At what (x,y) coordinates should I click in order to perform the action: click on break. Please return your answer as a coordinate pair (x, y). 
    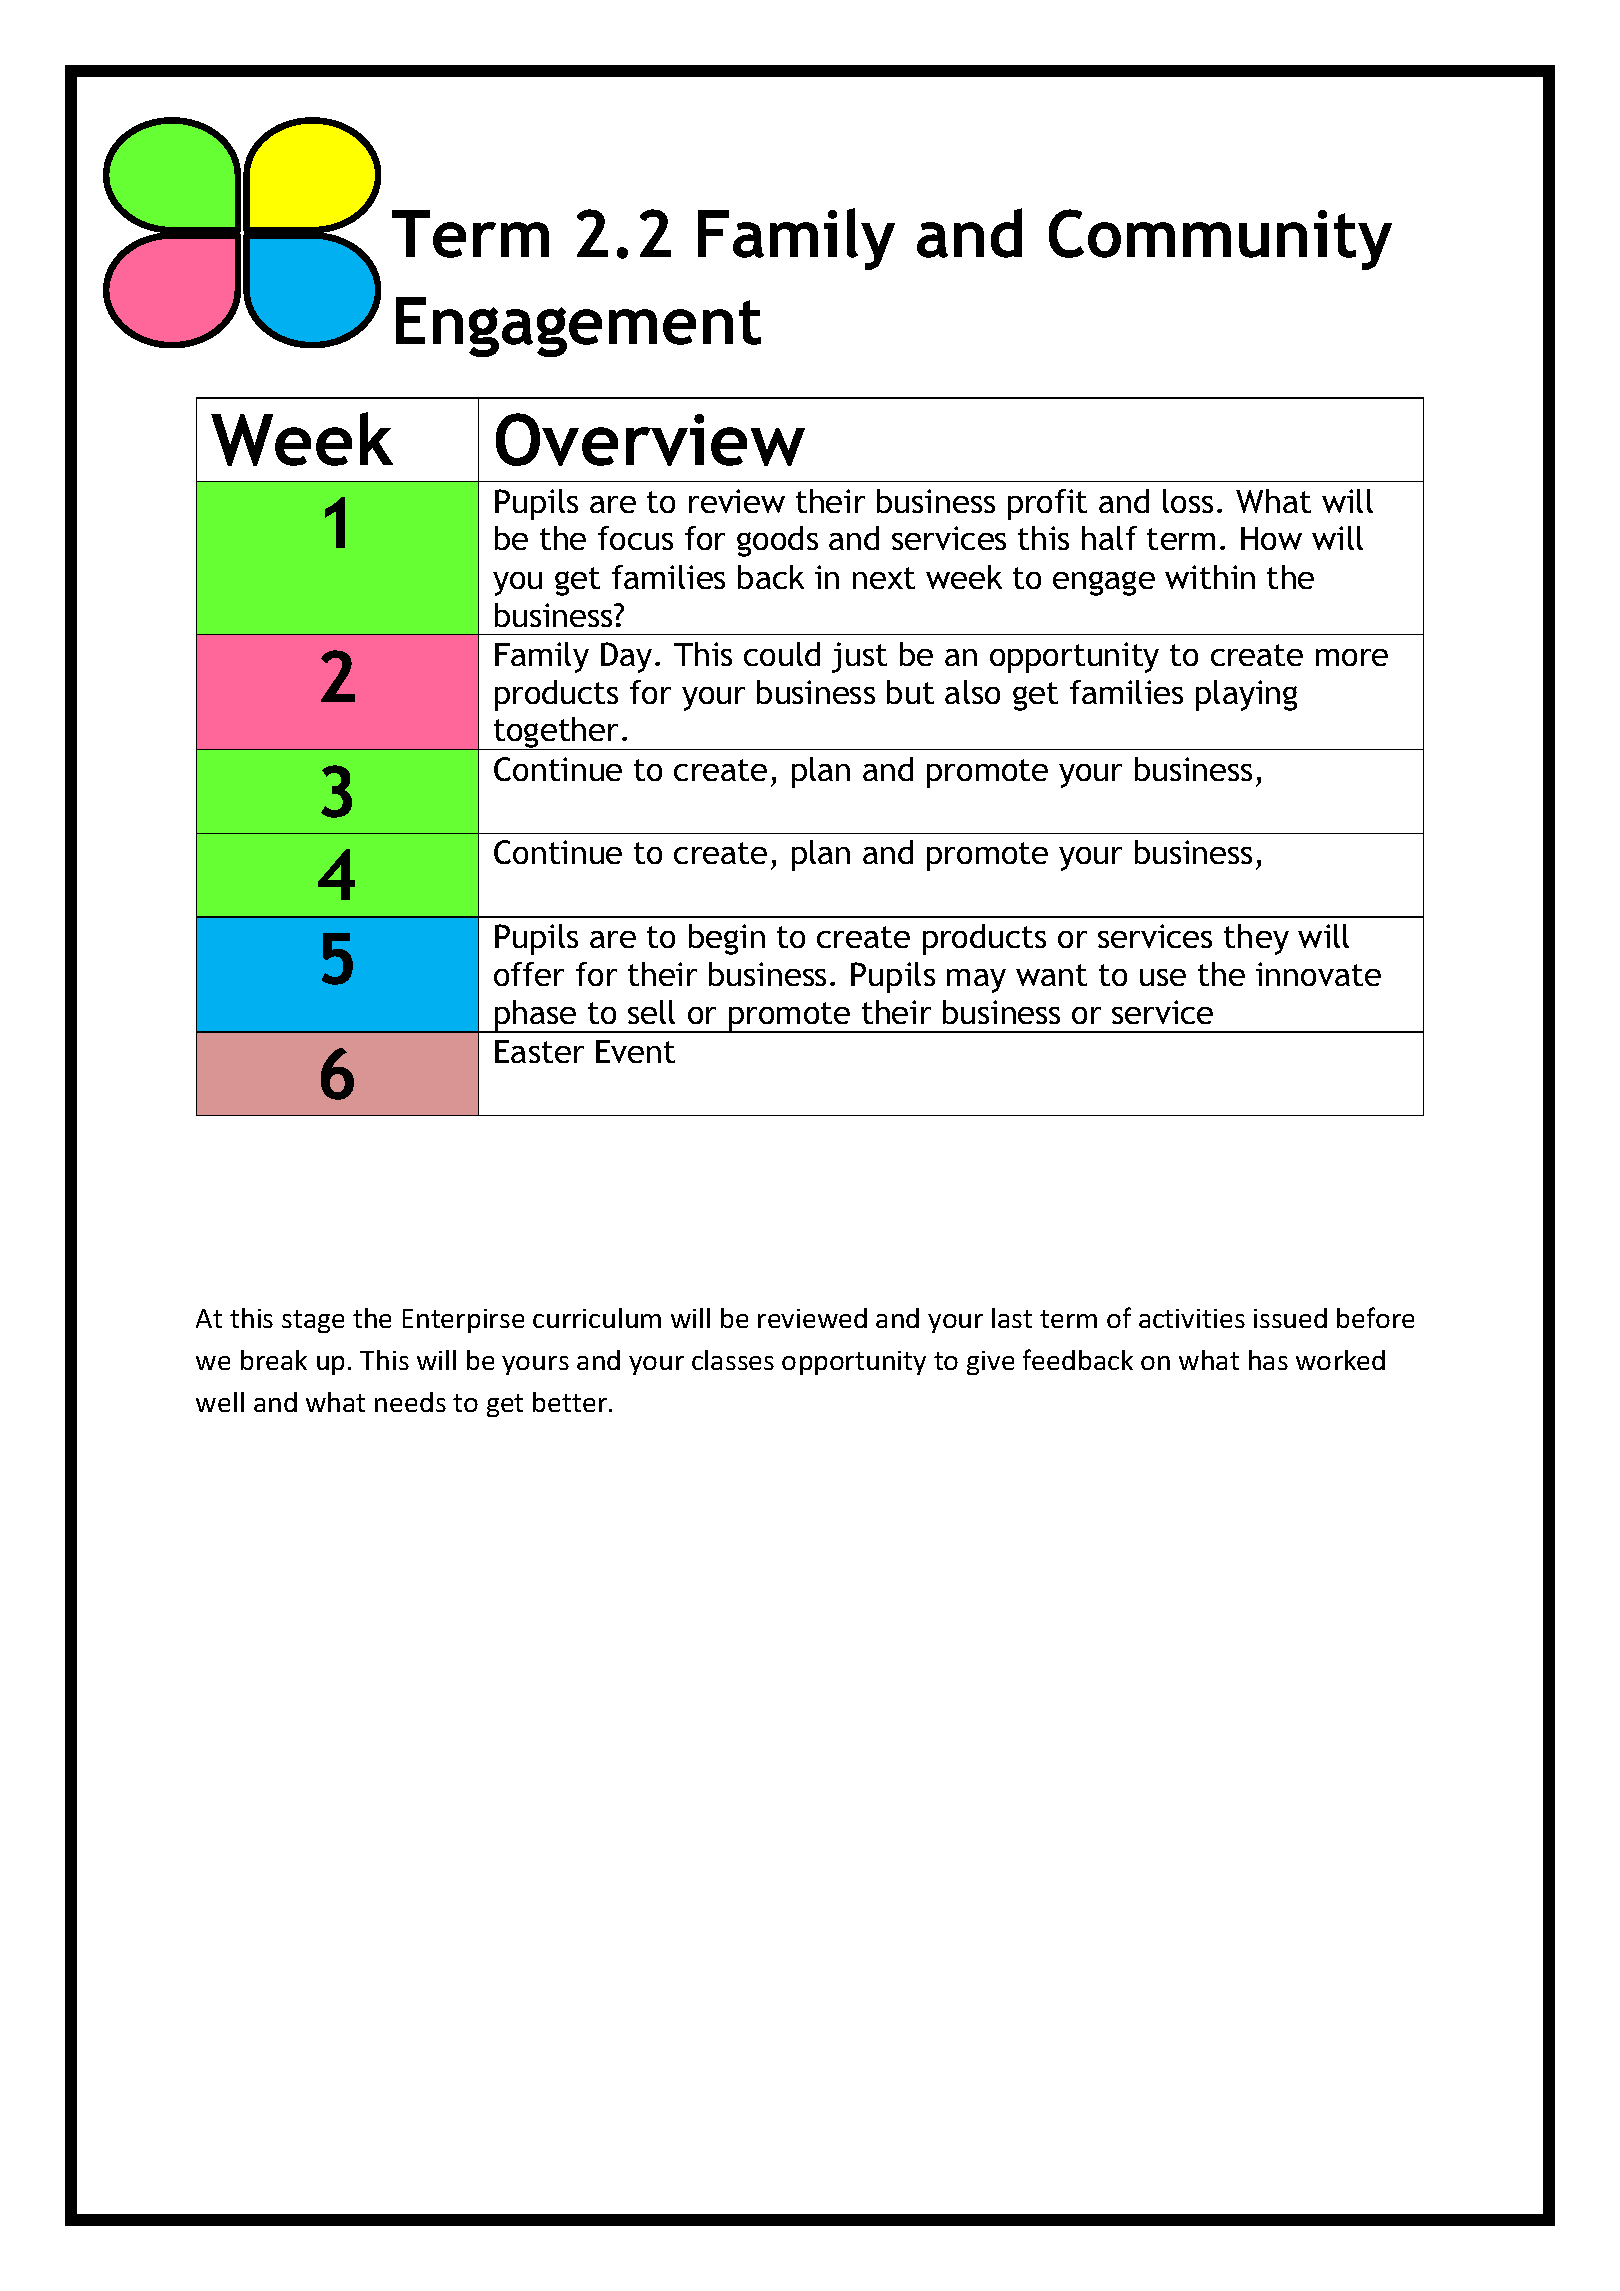
    Looking at the image, I should click on (274, 1360).
